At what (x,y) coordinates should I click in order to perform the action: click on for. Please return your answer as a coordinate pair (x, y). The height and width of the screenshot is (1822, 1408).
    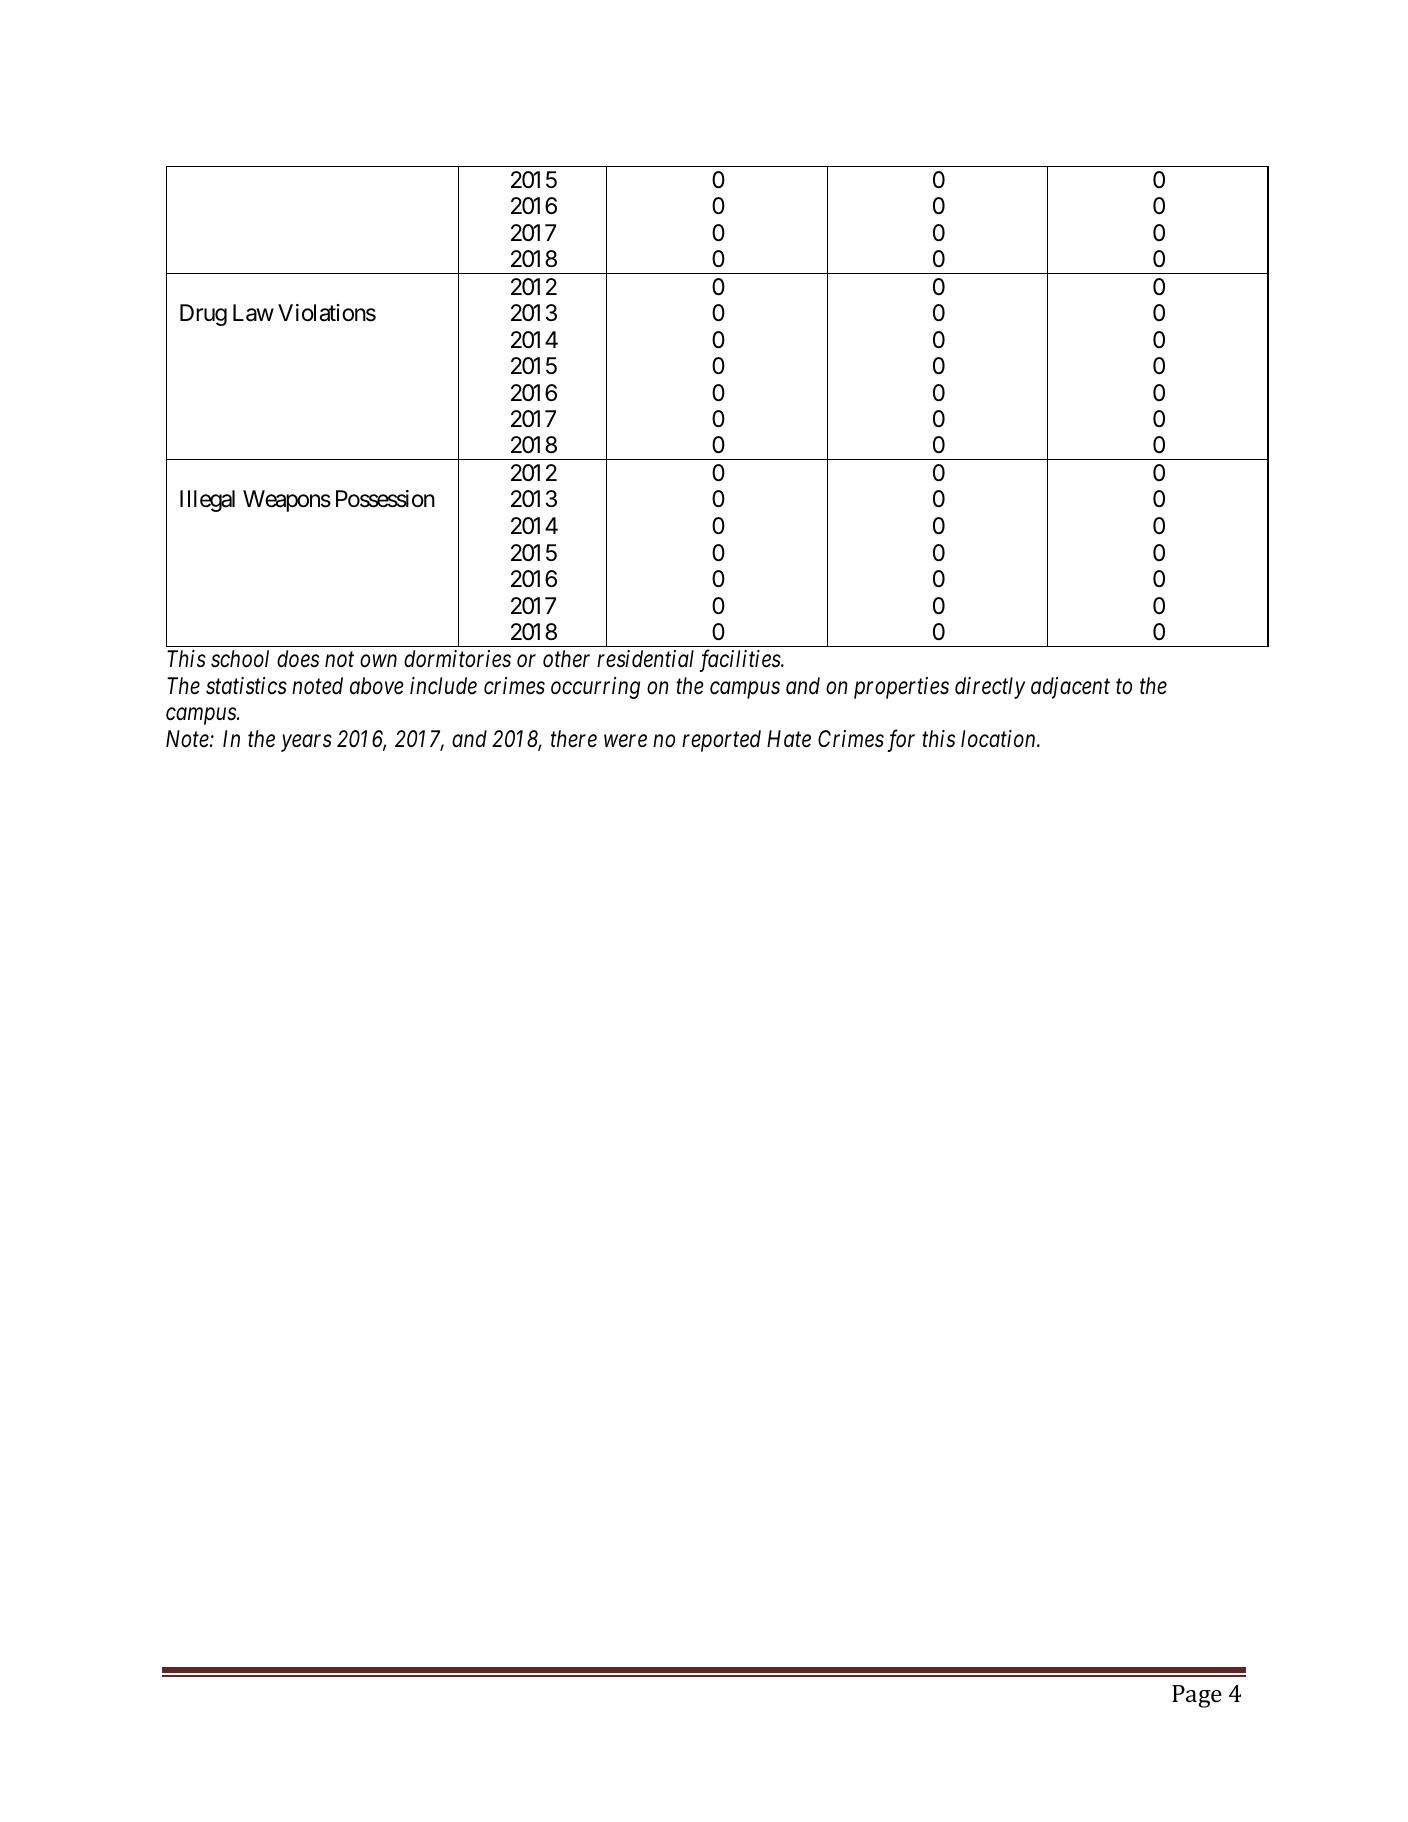
    Looking at the image, I should click on (901, 740).
